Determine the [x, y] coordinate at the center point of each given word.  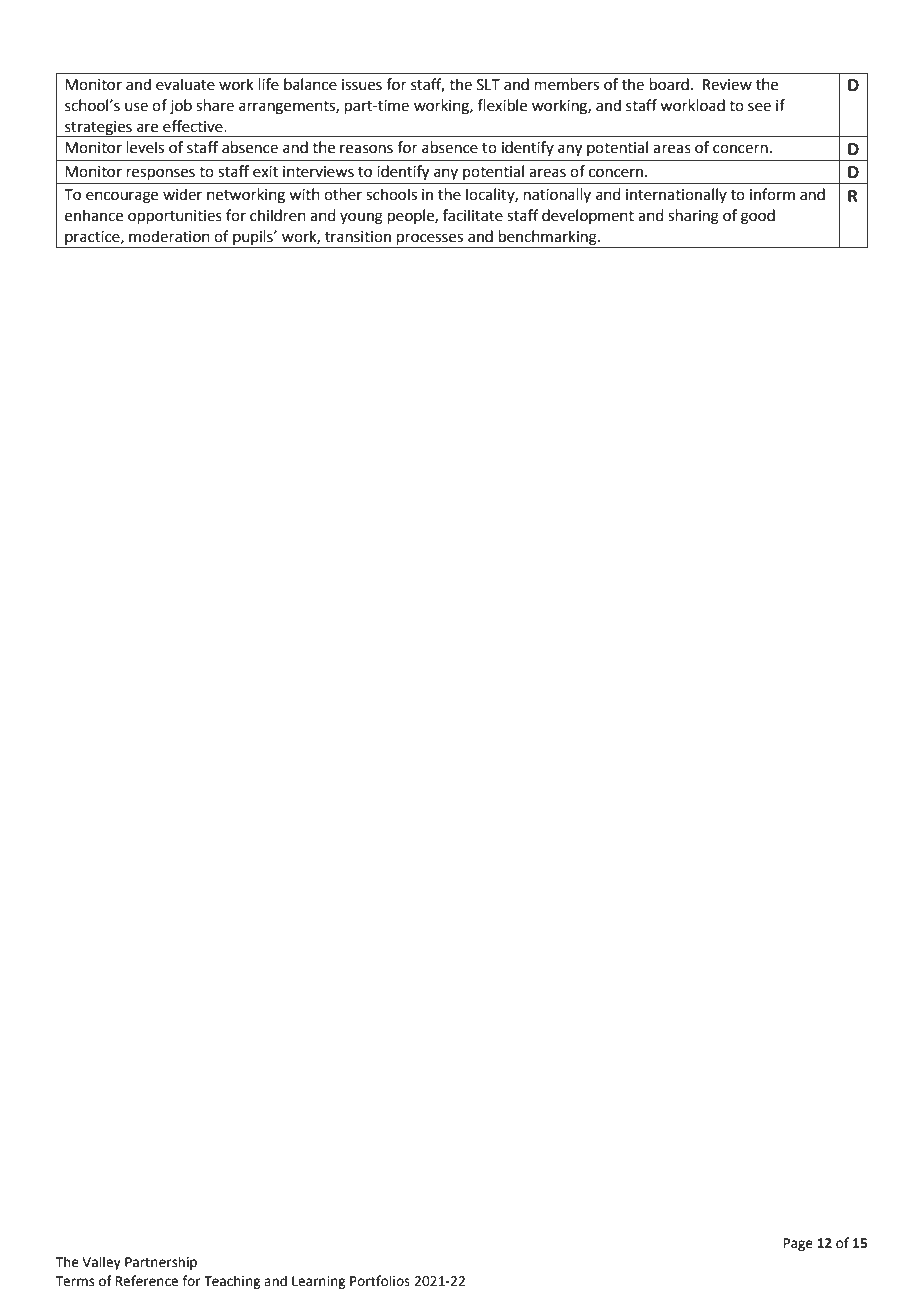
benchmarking [548, 239]
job [181, 106]
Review [727, 85]
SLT [488, 85]
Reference [147, 1281]
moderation [169, 236]
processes [430, 240]
